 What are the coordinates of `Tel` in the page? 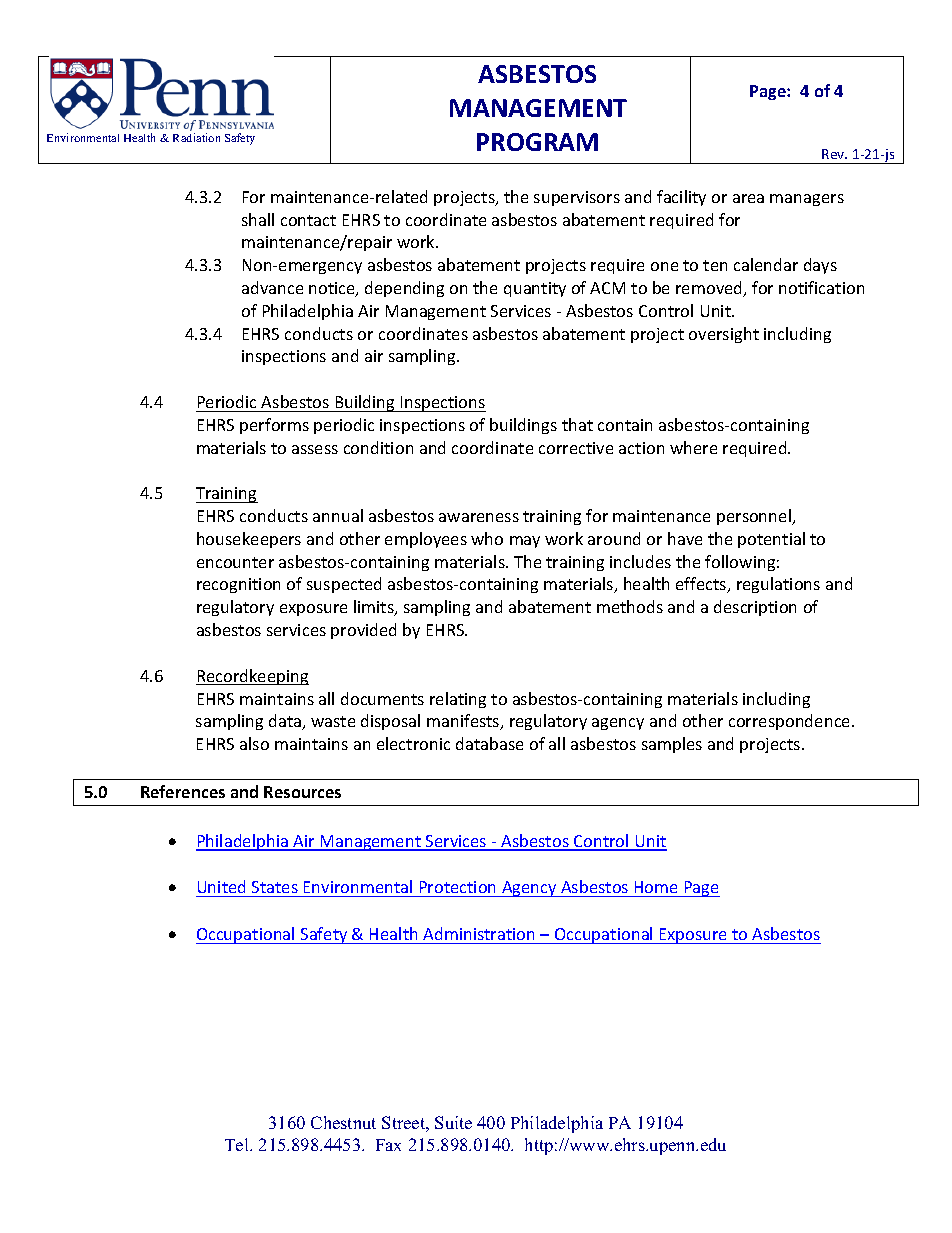 It's located at (238, 1144).
